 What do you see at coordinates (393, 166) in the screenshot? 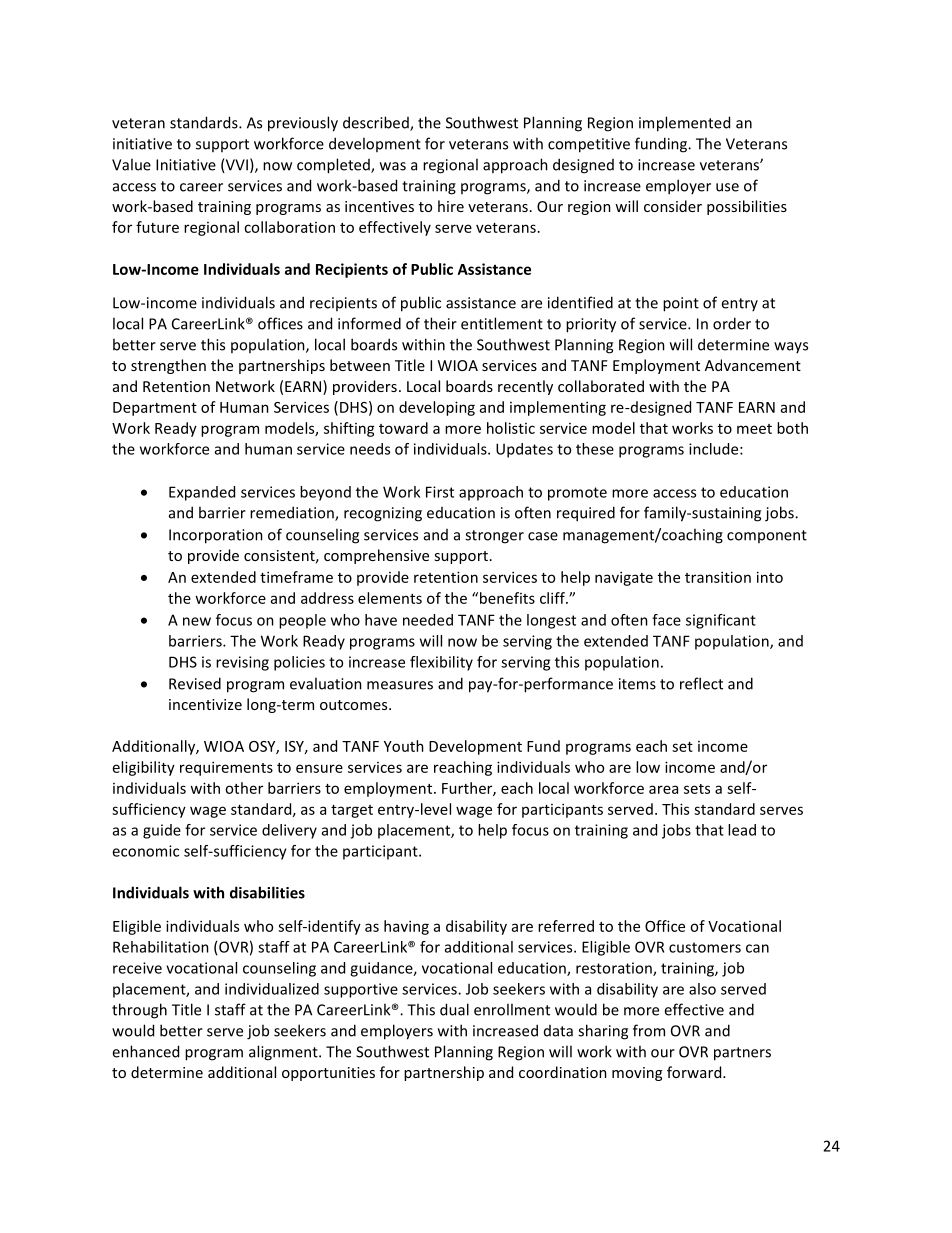
I see `was` at bounding box center [393, 166].
